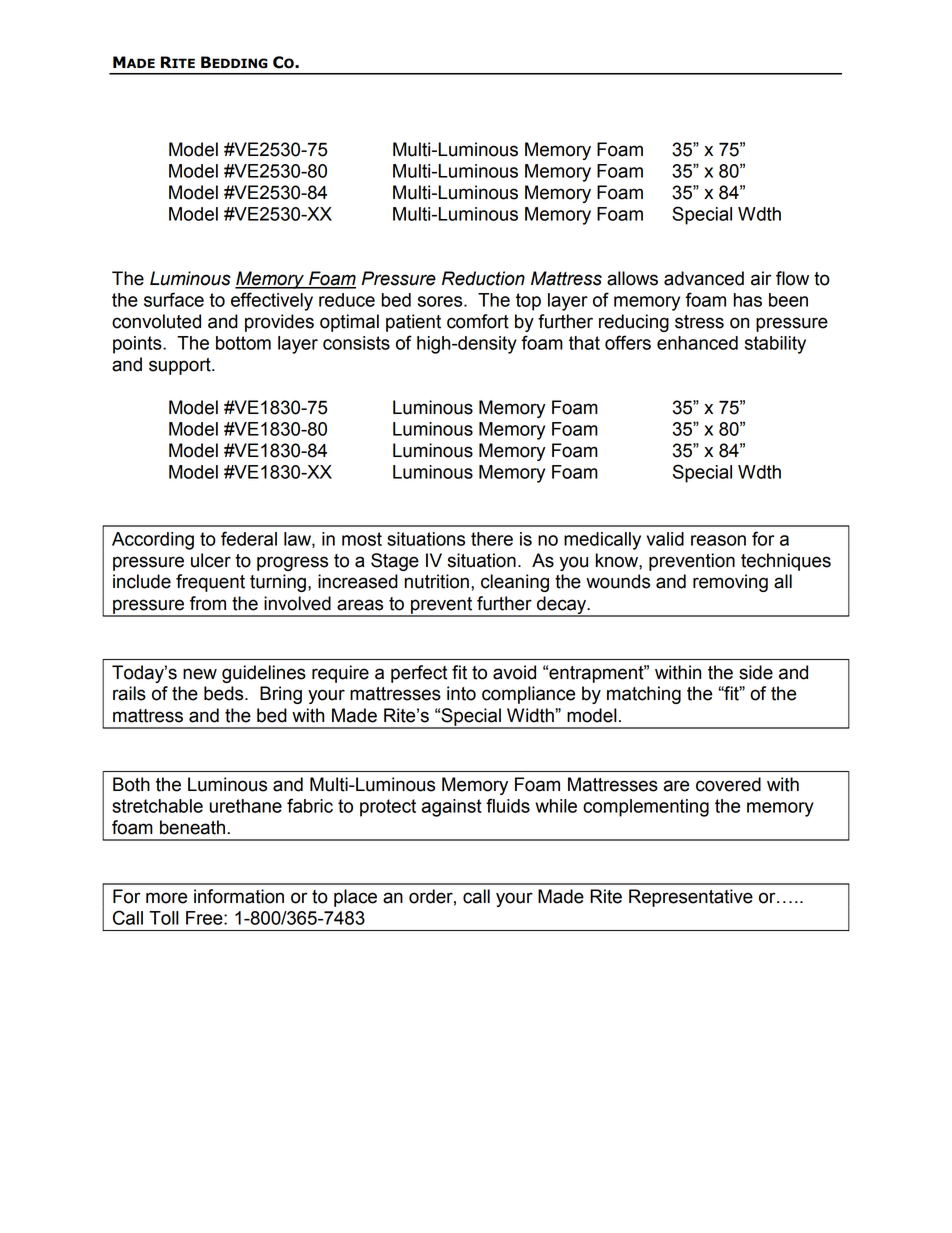  I want to click on against, so click(452, 808).
